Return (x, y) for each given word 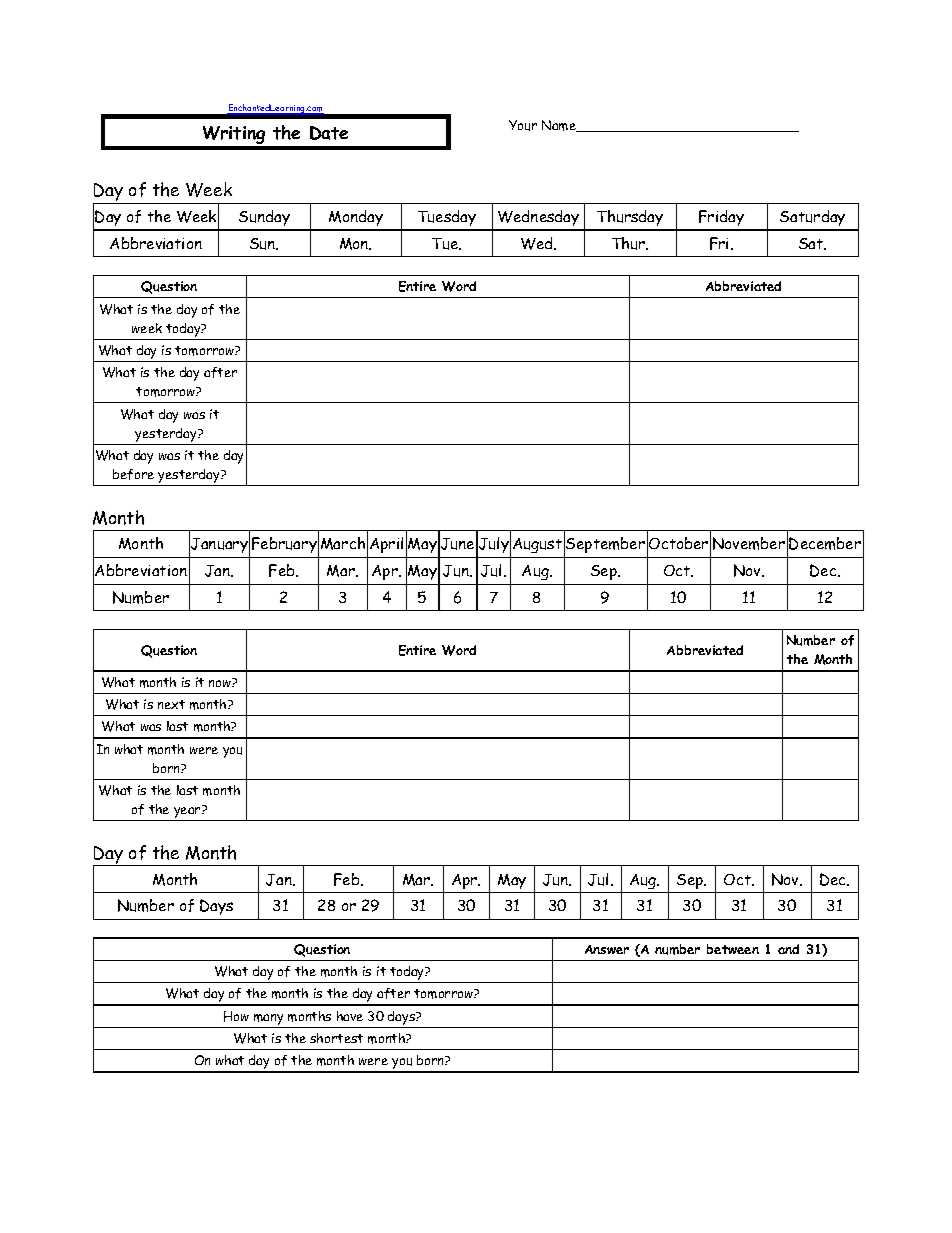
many (269, 1021)
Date (329, 133)
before (133, 474)
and (788, 949)
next (171, 704)
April (386, 545)
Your (523, 125)
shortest (336, 1038)
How (236, 1016)
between (733, 949)
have (350, 1016)
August (537, 545)
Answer (607, 949)
